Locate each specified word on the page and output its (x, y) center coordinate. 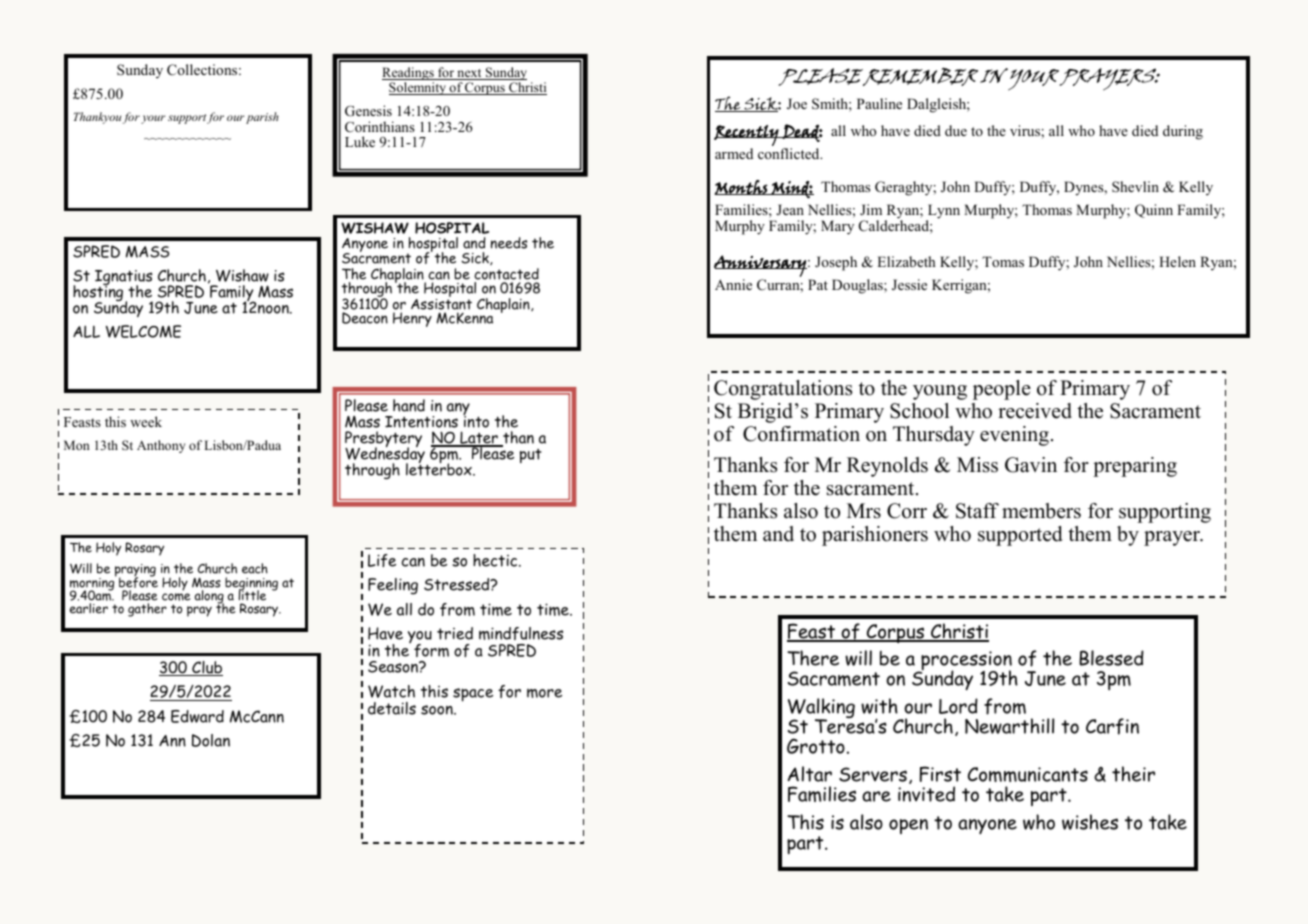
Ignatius (123, 279)
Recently (747, 135)
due (956, 130)
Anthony (161, 446)
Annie (733, 284)
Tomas (1003, 261)
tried (455, 633)
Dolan (211, 740)
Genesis (368, 111)
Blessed (1111, 658)
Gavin (1031, 465)
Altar (809, 774)
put (531, 456)
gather (147, 610)
